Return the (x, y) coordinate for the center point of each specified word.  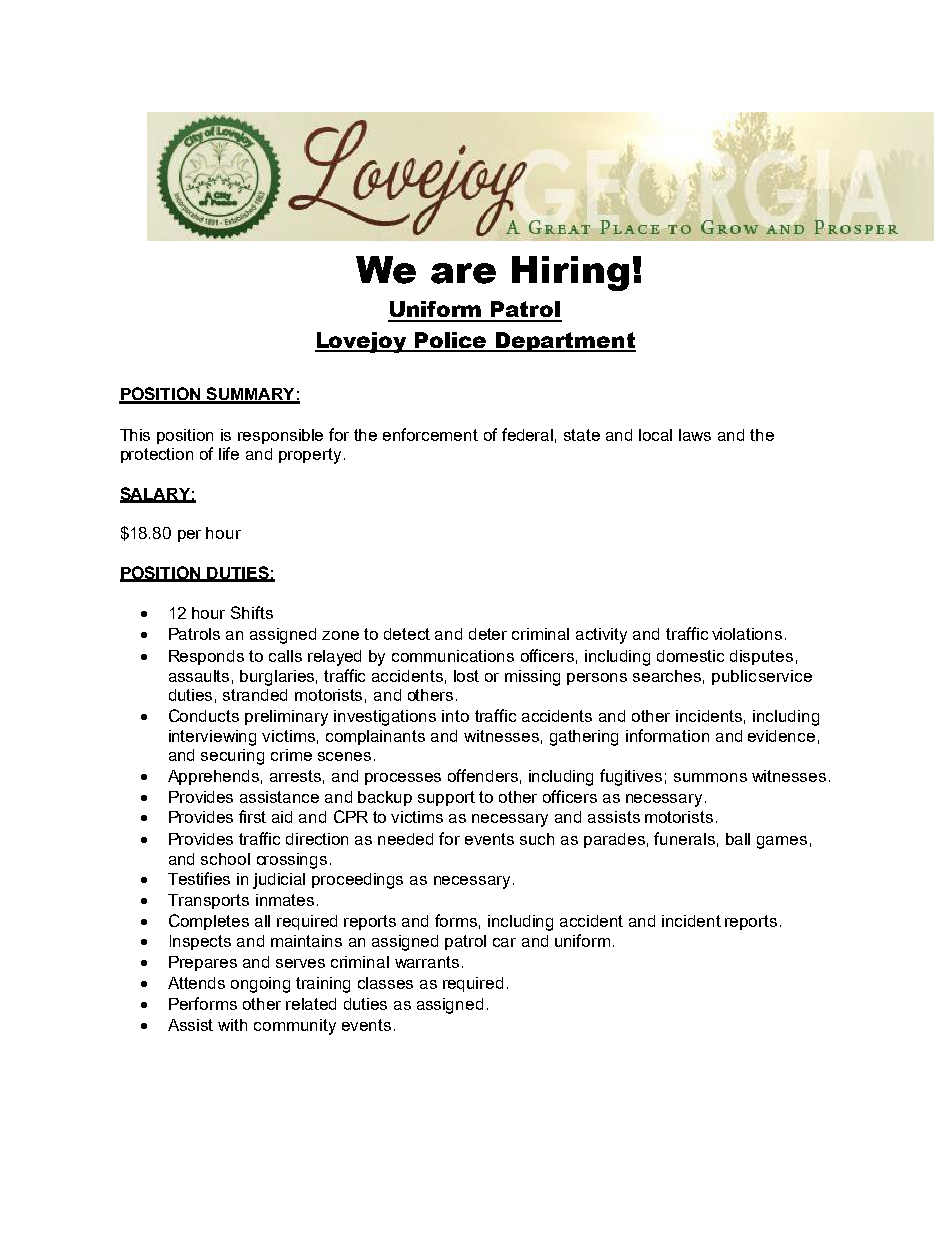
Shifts (252, 612)
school (225, 859)
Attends (196, 983)
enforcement (430, 434)
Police (451, 341)
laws (695, 435)
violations (747, 634)
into (455, 716)
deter (488, 634)
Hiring (570, 273)
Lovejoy (362, 342)
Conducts (204, 715)
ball (738, 839)
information (667, 735)
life (229, 453)
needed (405, 839)
